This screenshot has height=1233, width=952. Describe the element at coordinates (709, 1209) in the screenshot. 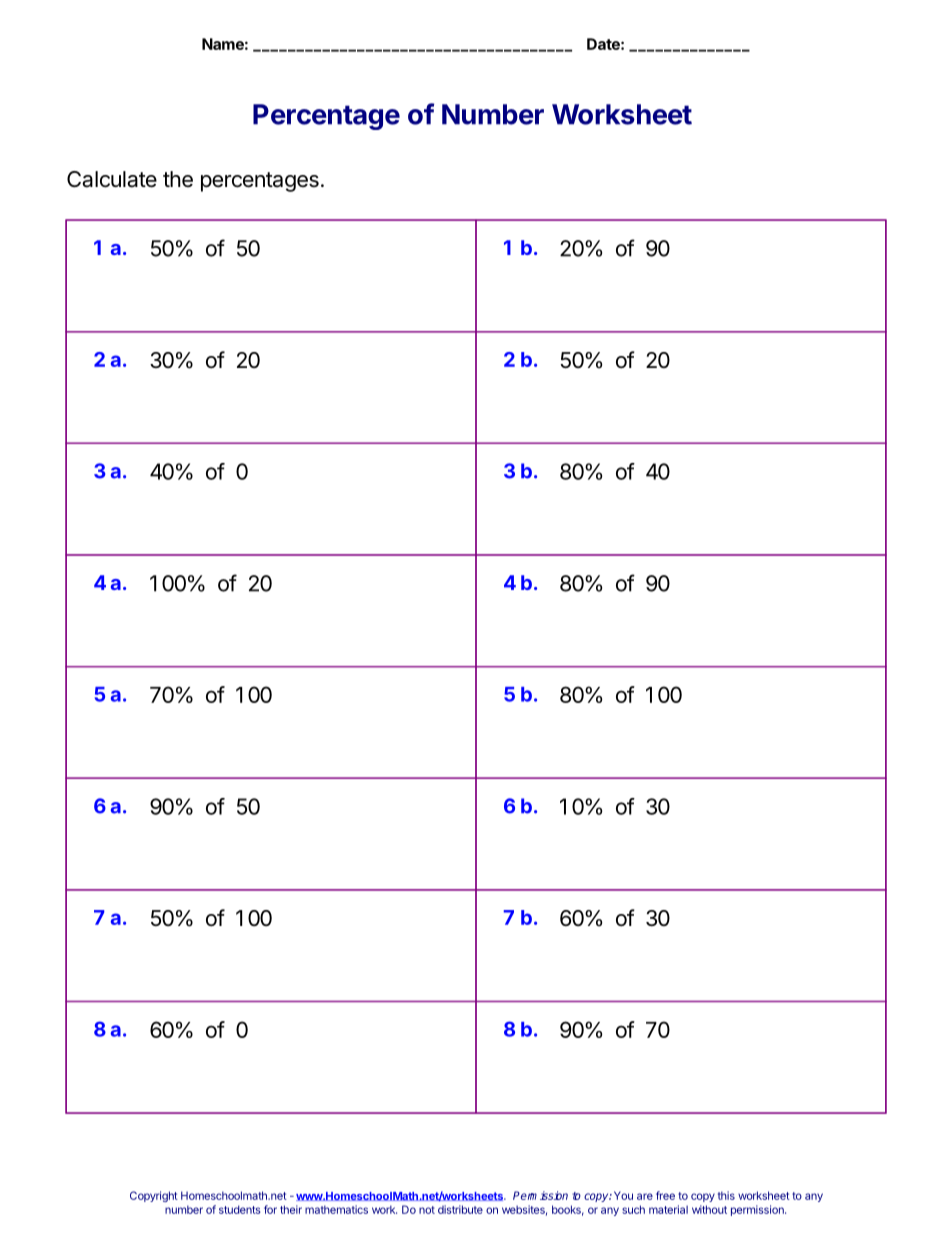

I see `without` at that location.
